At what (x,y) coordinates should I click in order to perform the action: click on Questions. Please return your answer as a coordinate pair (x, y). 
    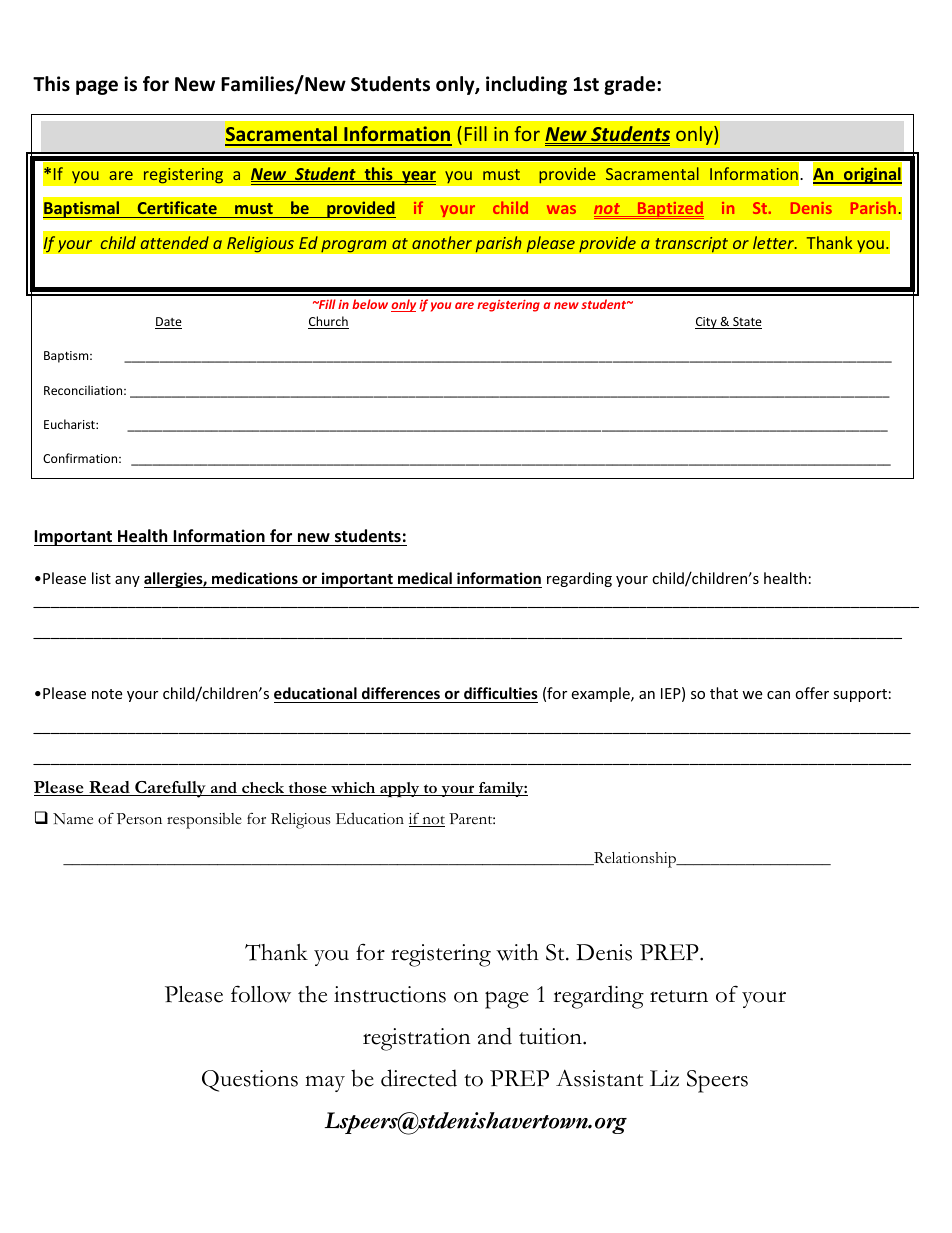
    Looking at the image, I should click on (250, 1081).
